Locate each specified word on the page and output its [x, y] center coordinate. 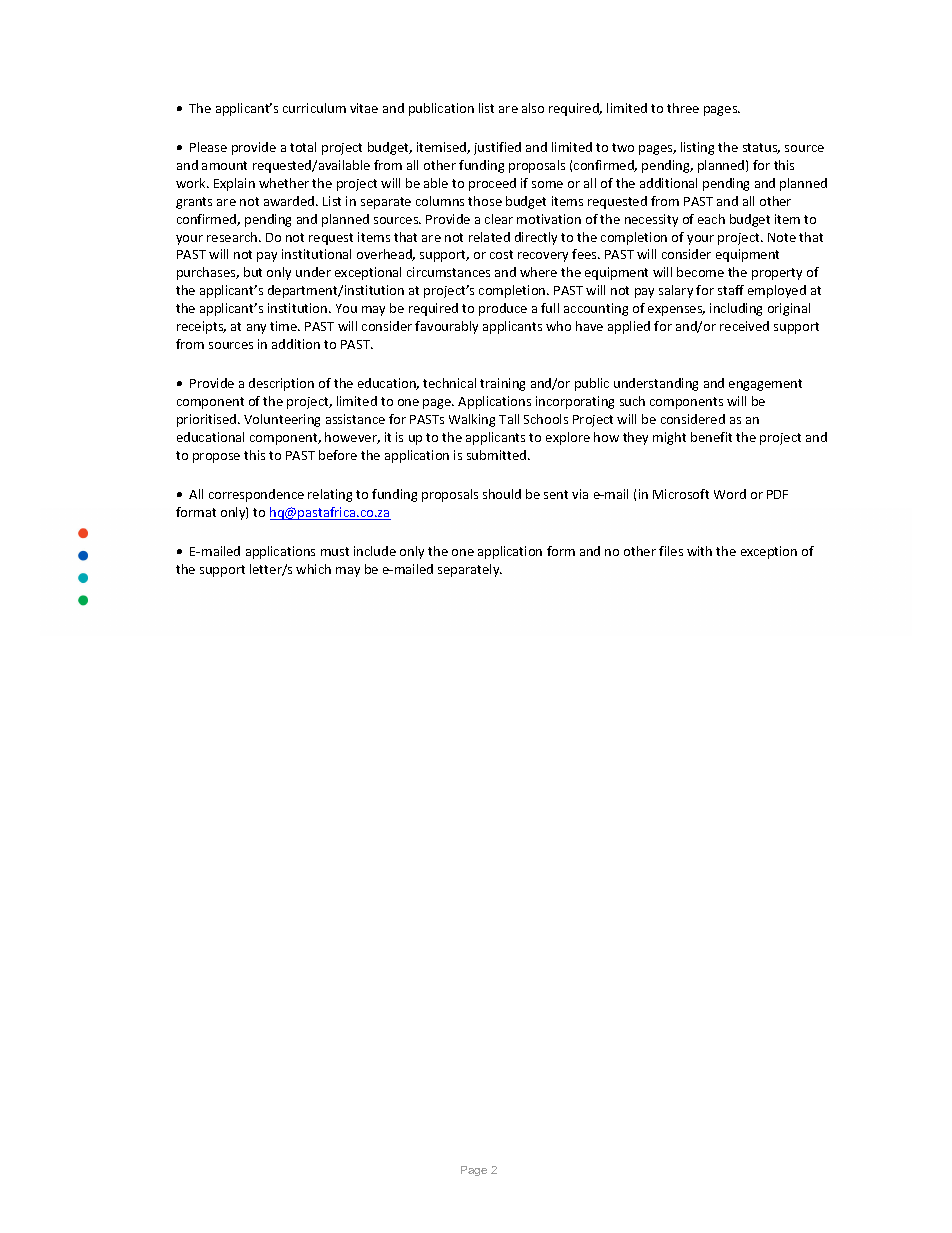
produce [503, 309]
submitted [496, 455]
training [502, 384]
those [485, 201]
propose [216, 458]
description [281, 384]
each [711, 219]
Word [730, 494]
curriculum [314, 108]
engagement [765, 385]
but [253, 272]
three [683, 108]
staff [731, 290]
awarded [290, 201]
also [533, 108]
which [313, 569]
